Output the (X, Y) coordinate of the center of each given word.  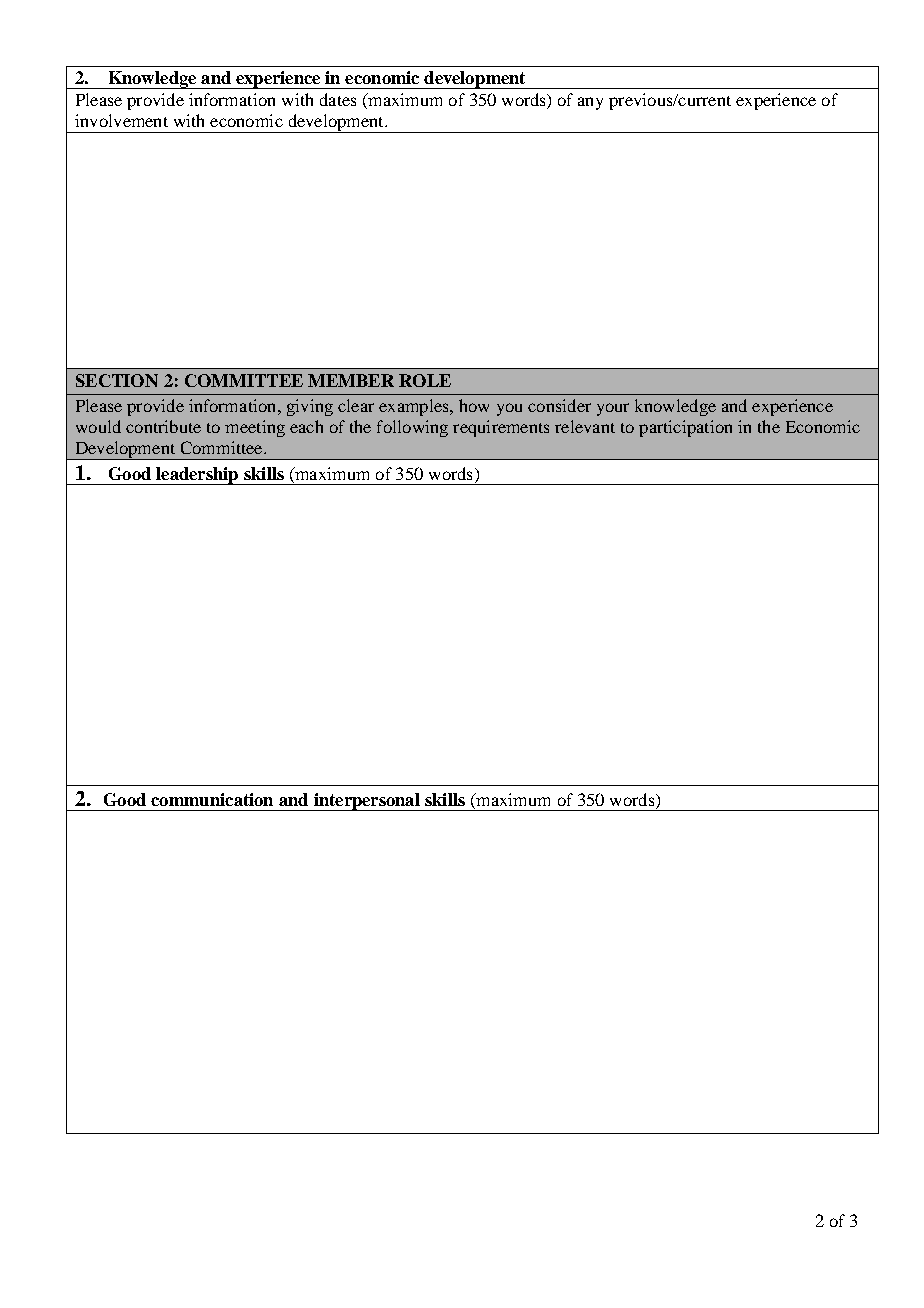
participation (685, 428)
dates (338, 99)
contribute (163, 426)
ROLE (425, 380)
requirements (501, 428)
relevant (585, 426)
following (412, 428)
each (306, 426)
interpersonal (366, 802)
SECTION (117, 380)
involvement (121, 120)
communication (212, 799)
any (590, 103)
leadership (197, 476)
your (613, 409)
